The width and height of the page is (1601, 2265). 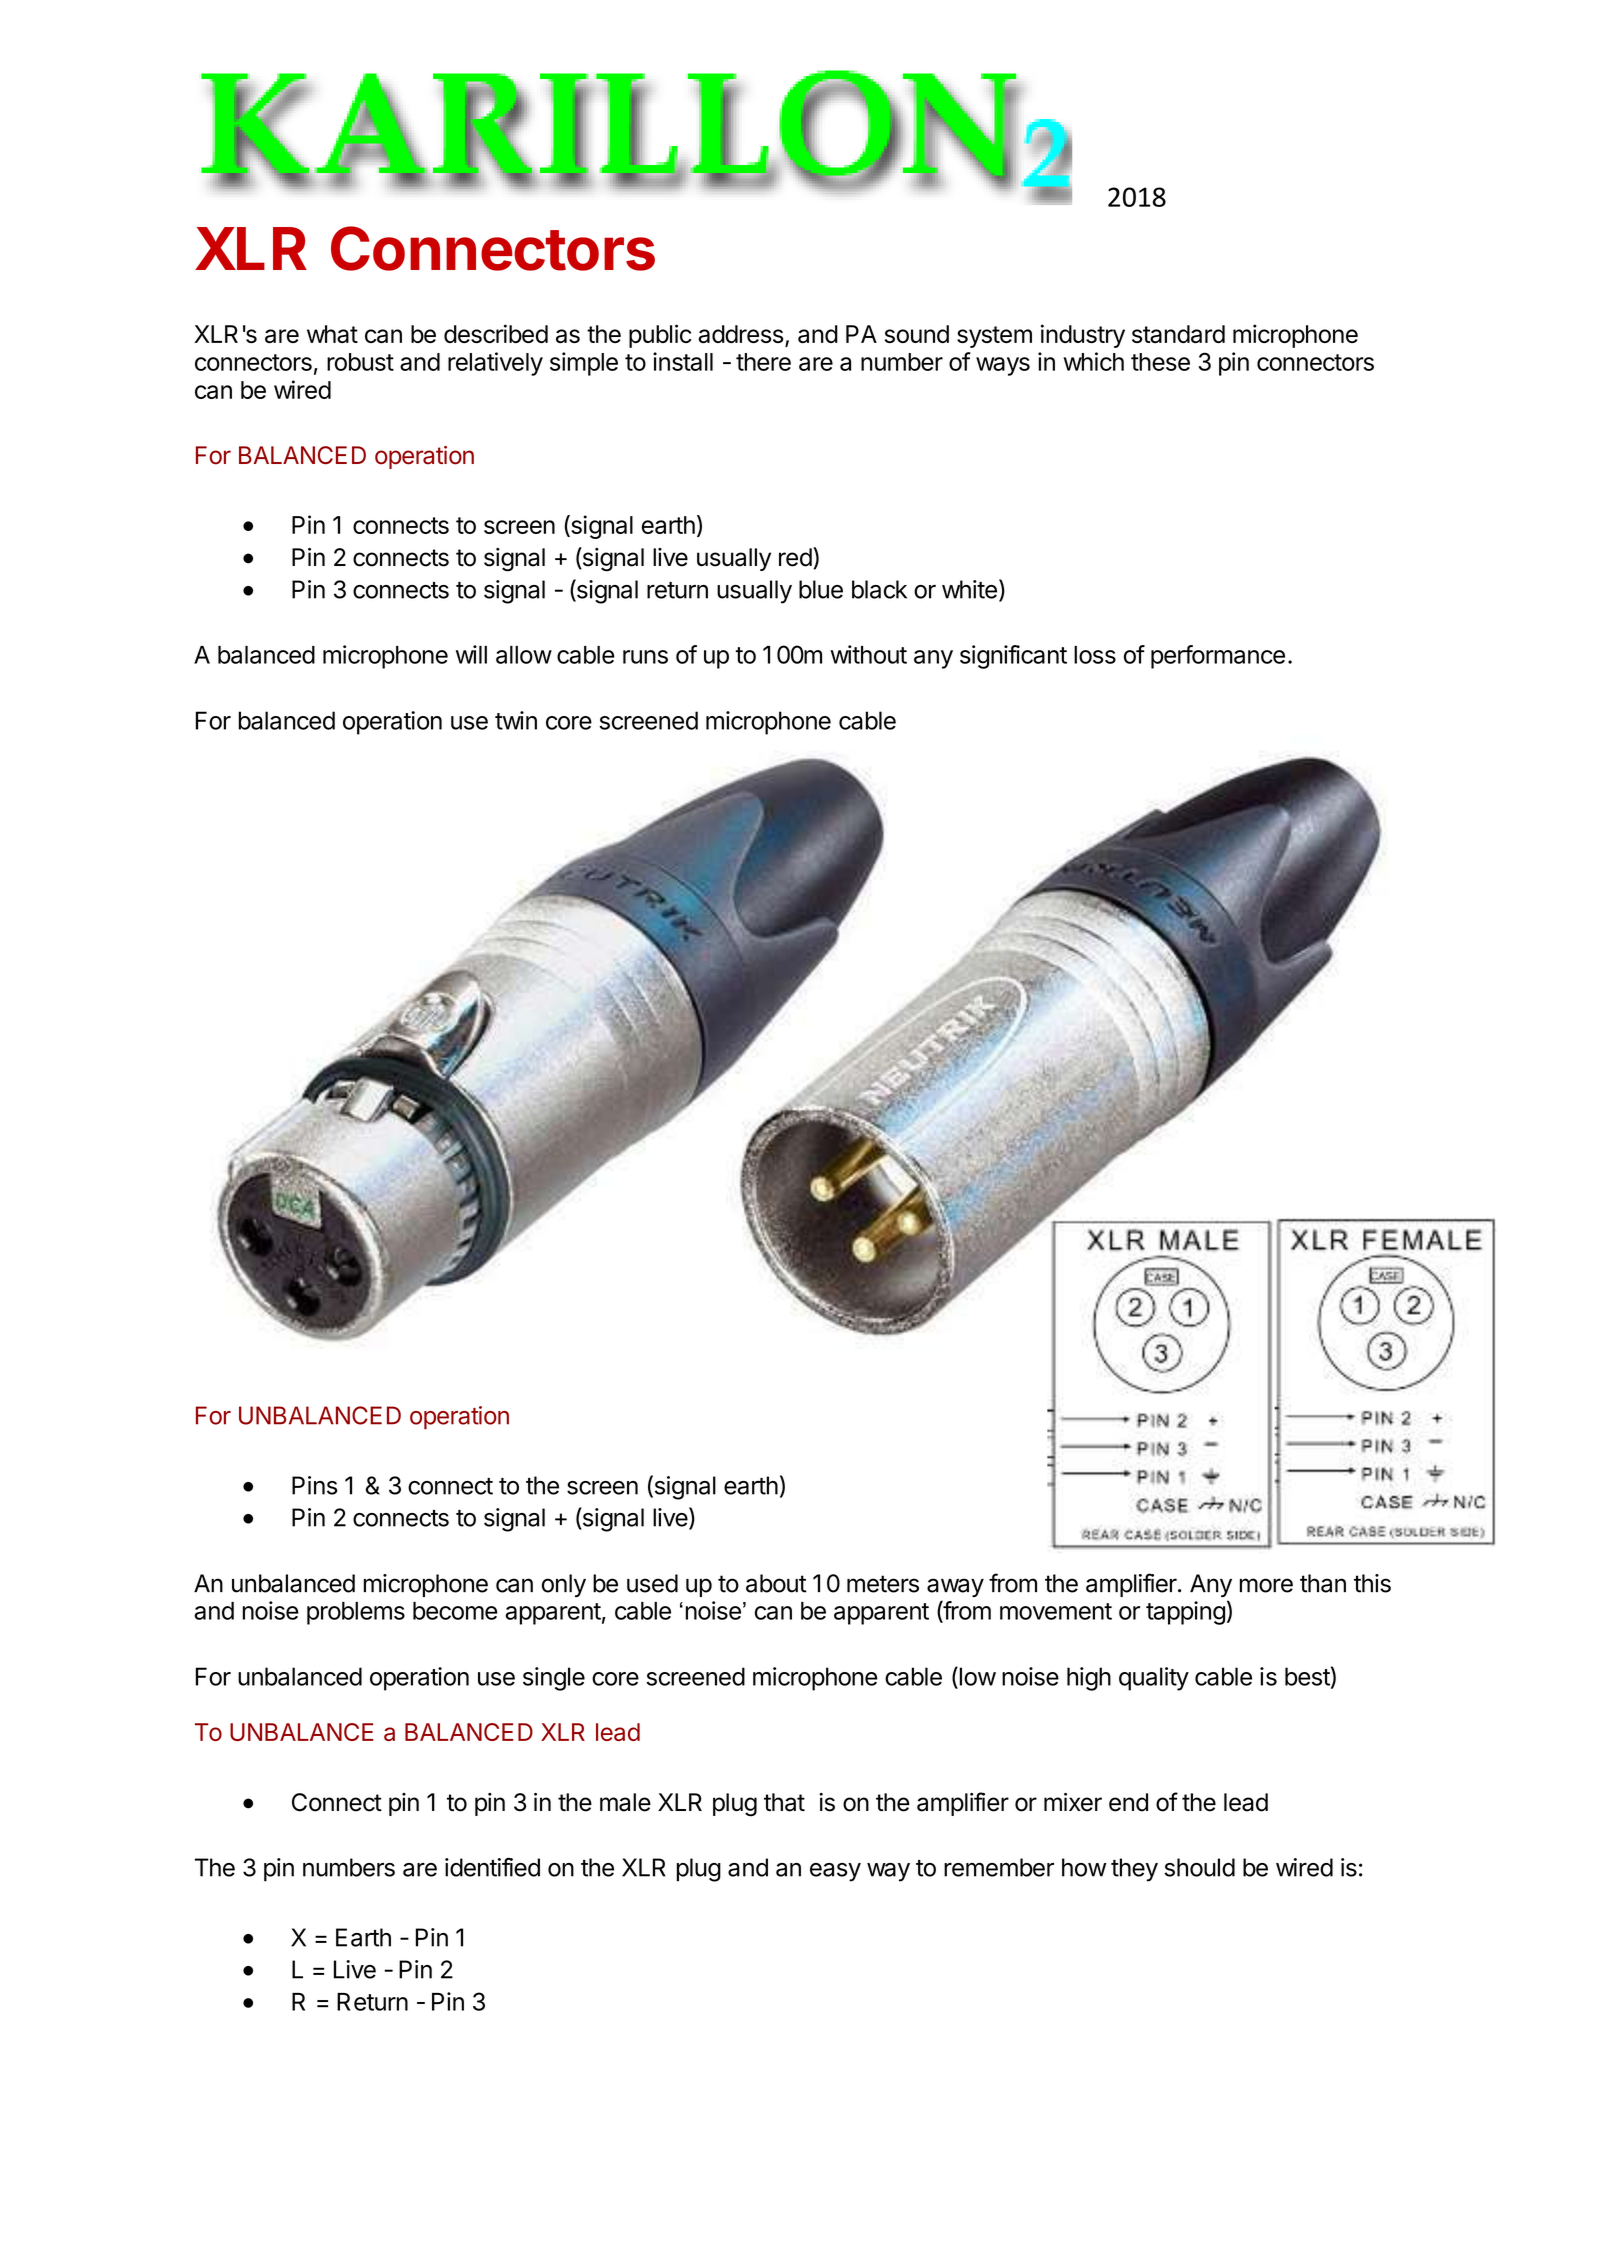 What do you see at coordinates (492, 1867) in the page?
I see `identified` at bounding box center [492, 1867].
